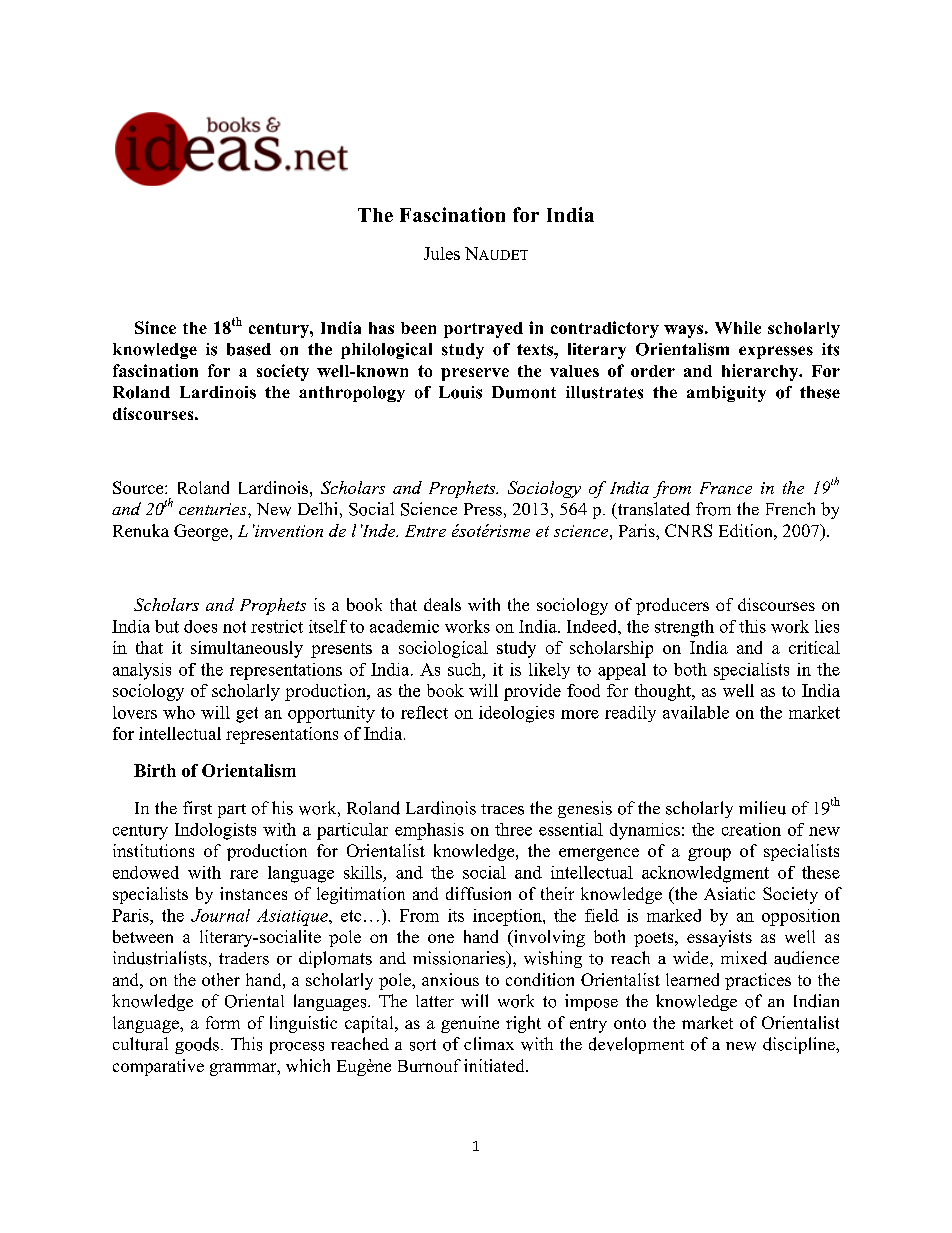 This document has width=952, height=1233. Describe the element at coordinates (502, 809) in the document. I see `traces` at that location.
